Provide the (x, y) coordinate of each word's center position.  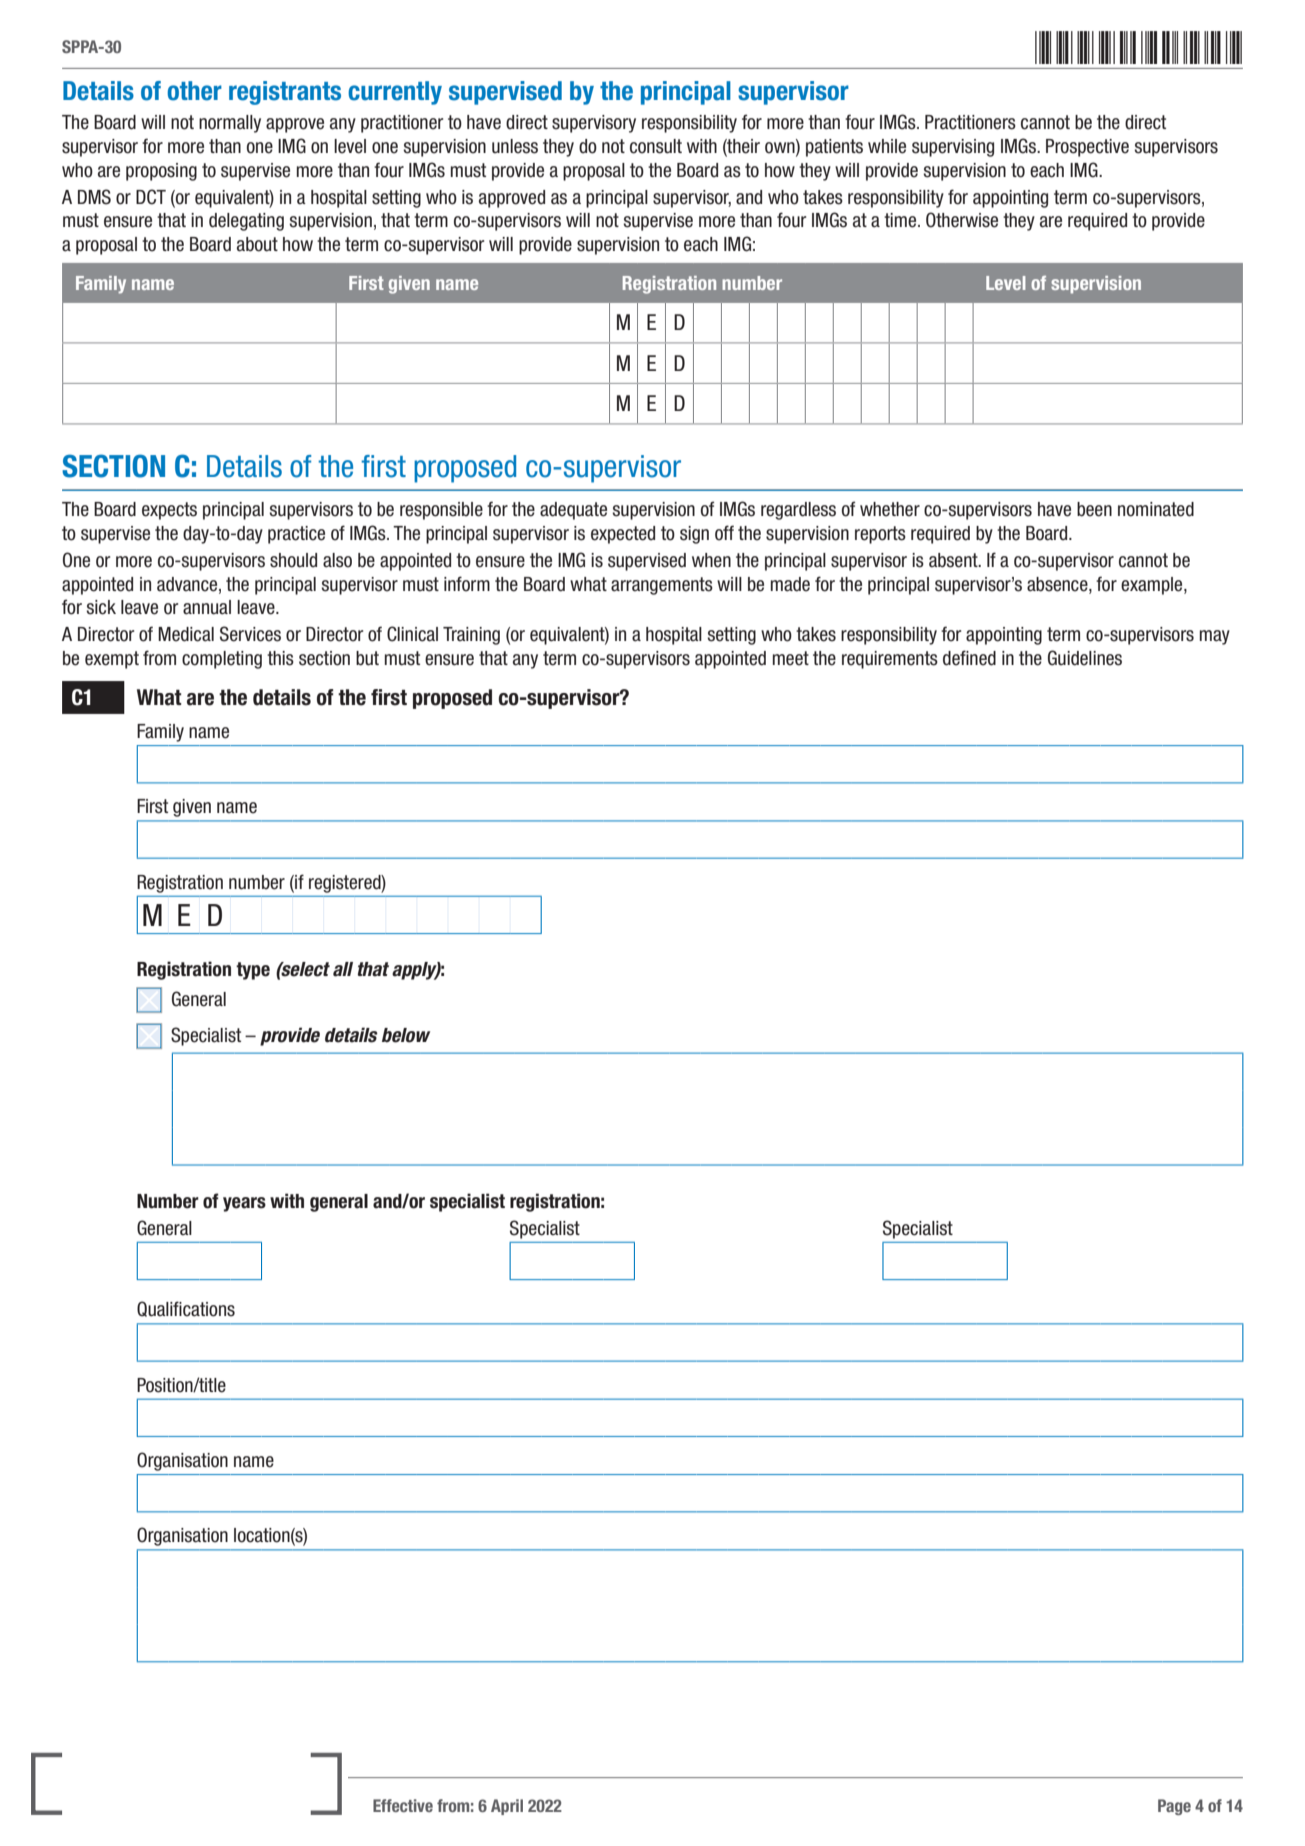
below (406, 1035)
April (507, 1807)
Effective (403, 1805)
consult (656, 146)
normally (230, 124)
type (253, 971)
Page (1174, 1807)
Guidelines (1085, 658)
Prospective (1087, 148)
